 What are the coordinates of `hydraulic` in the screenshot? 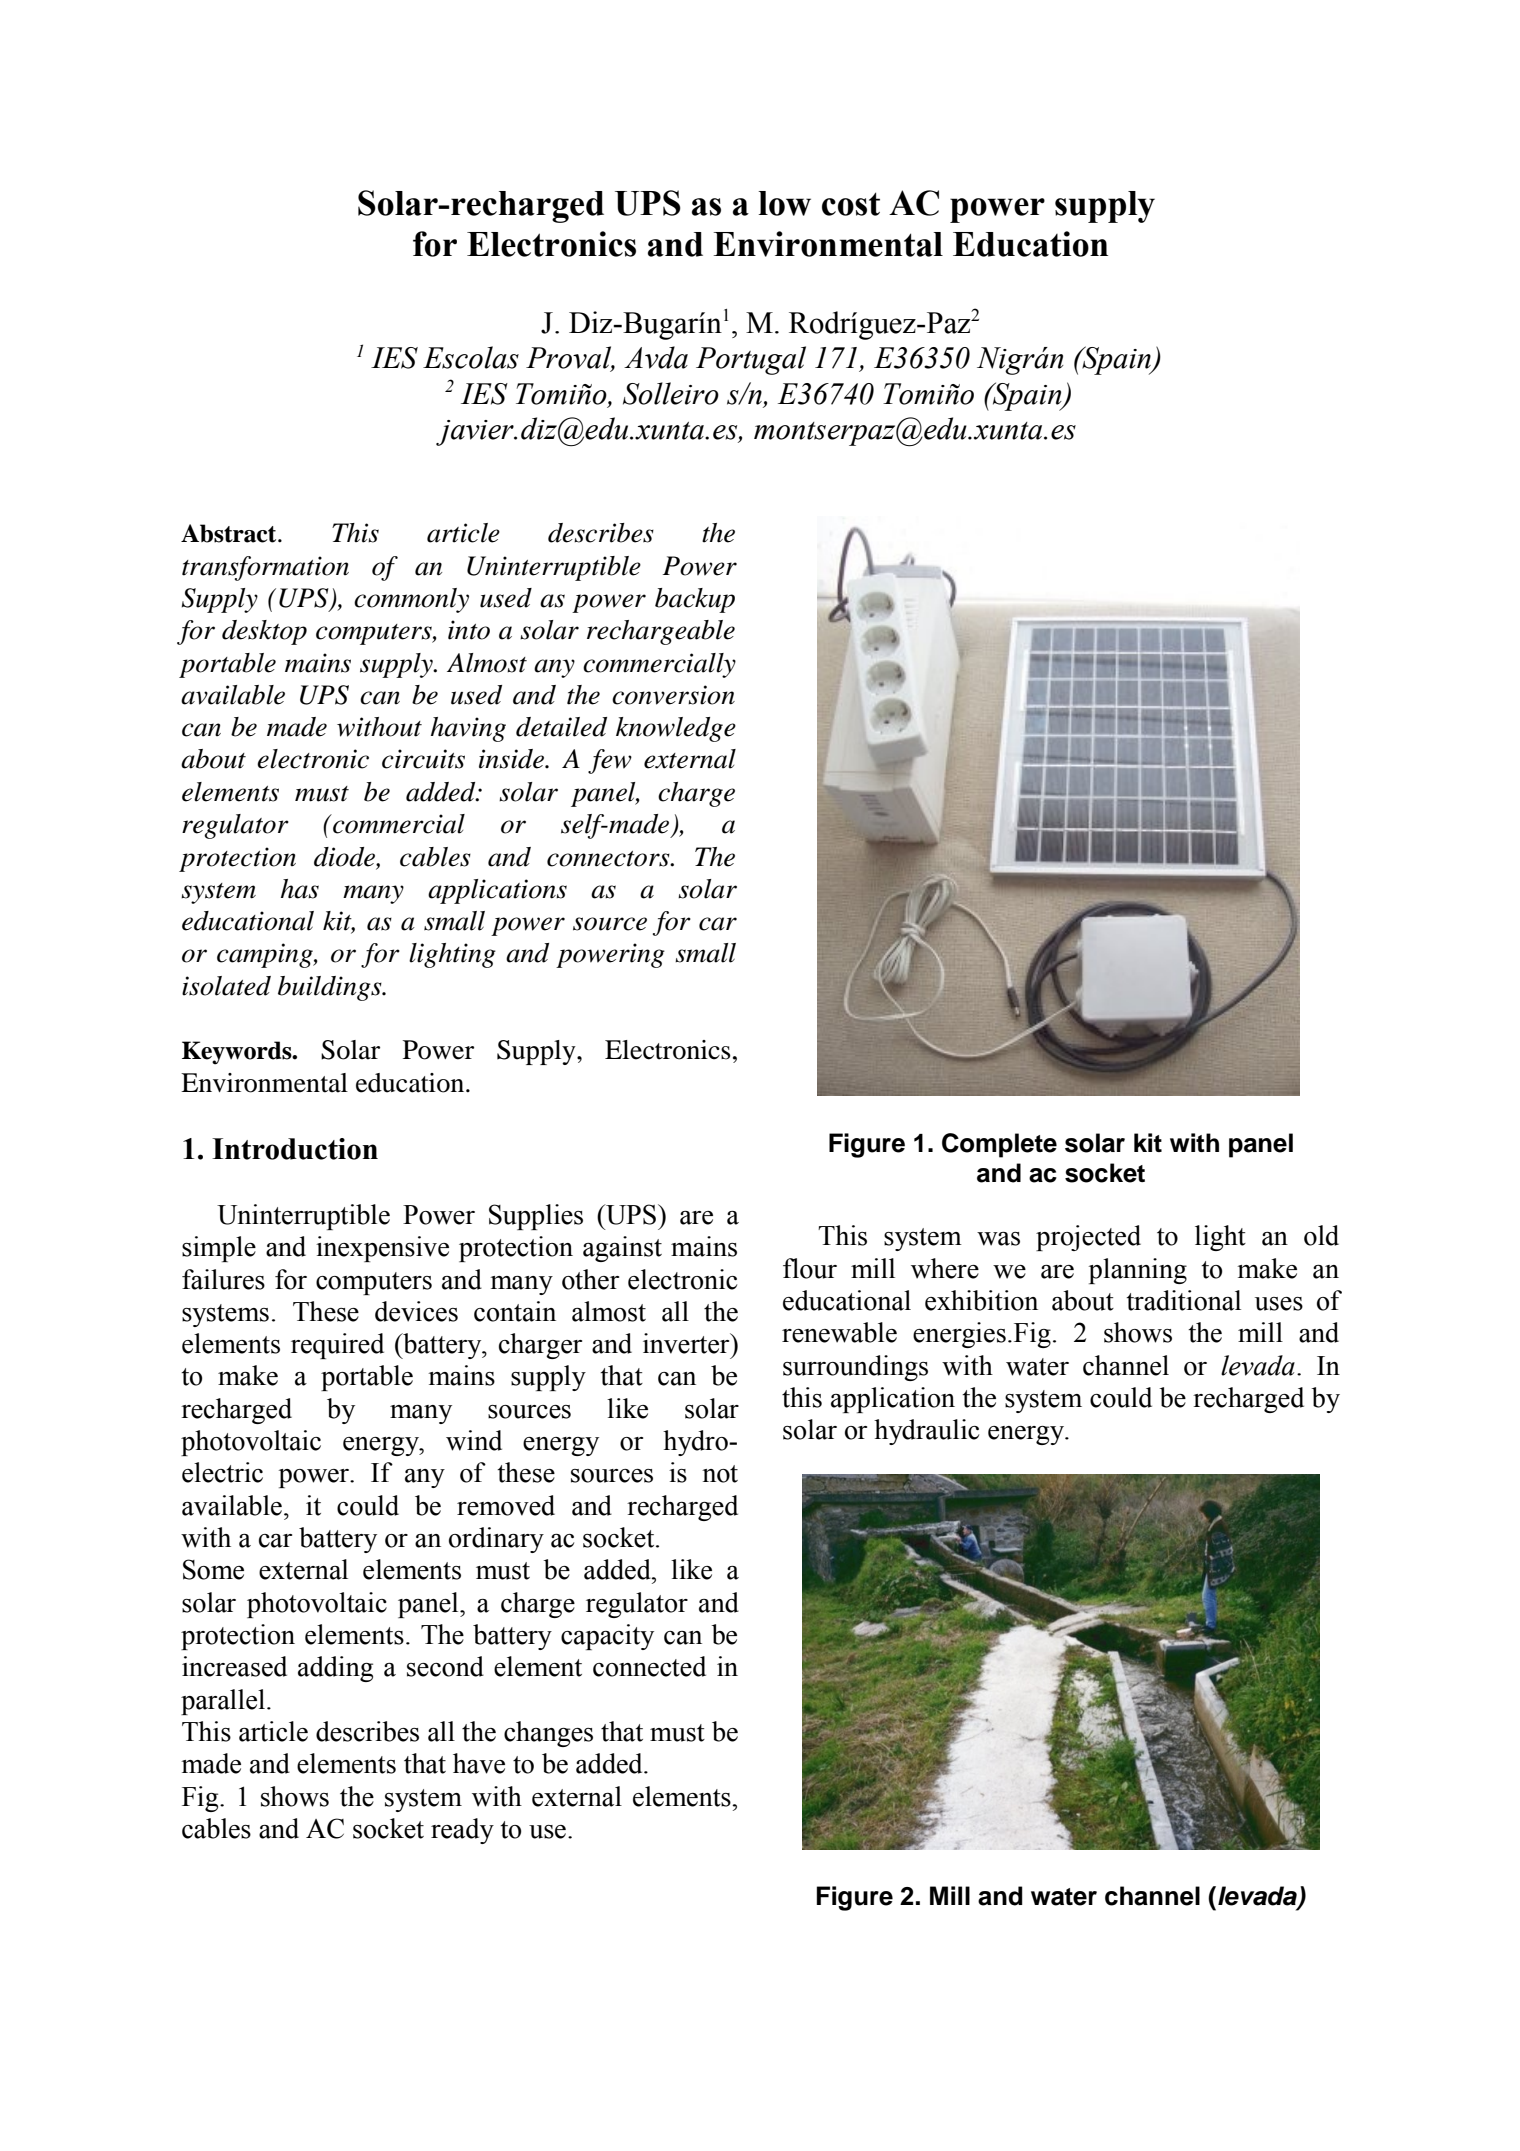 It's located at (926, 1432).
